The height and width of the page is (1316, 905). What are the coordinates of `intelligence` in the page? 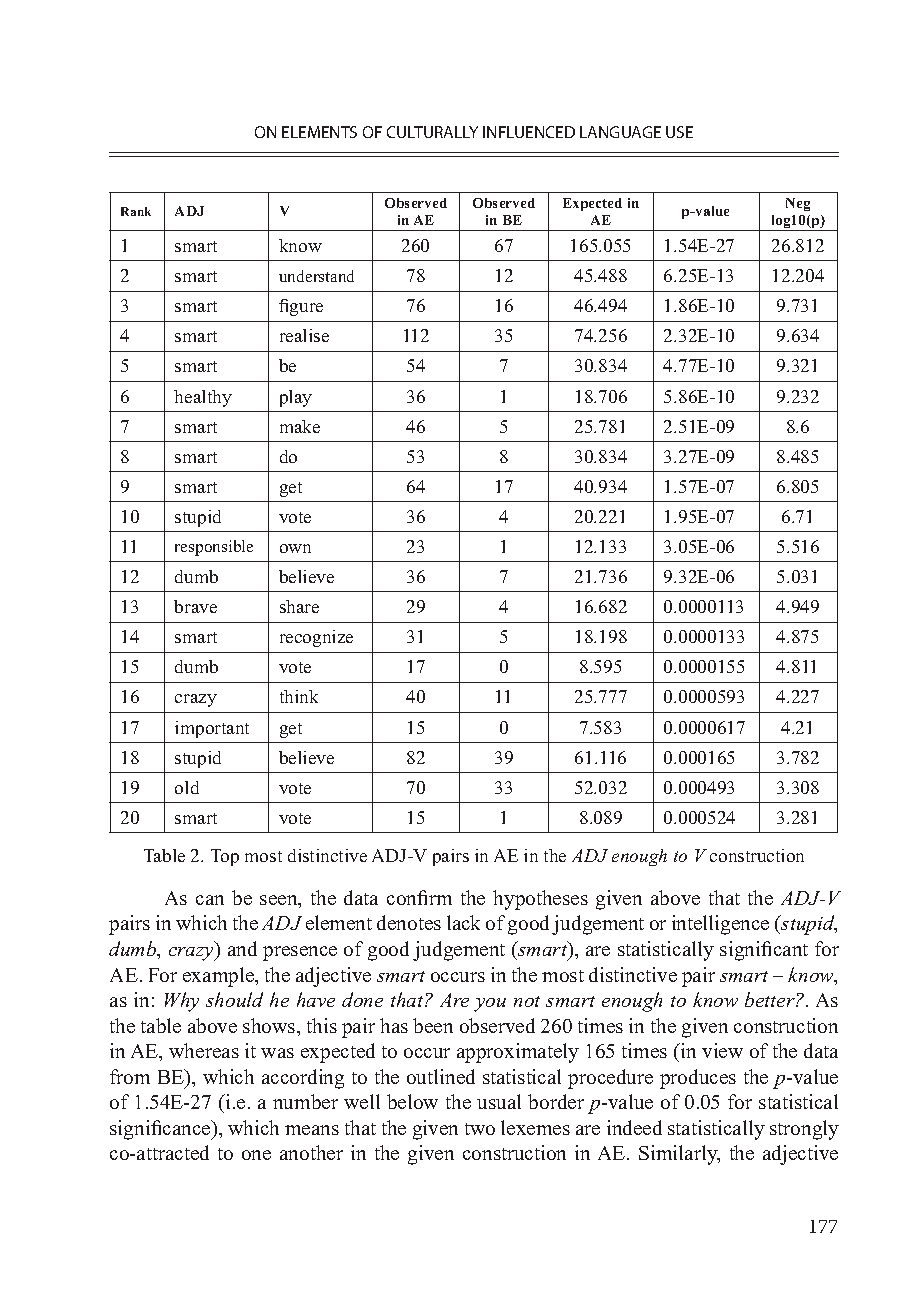 It's located at (720, 925).
